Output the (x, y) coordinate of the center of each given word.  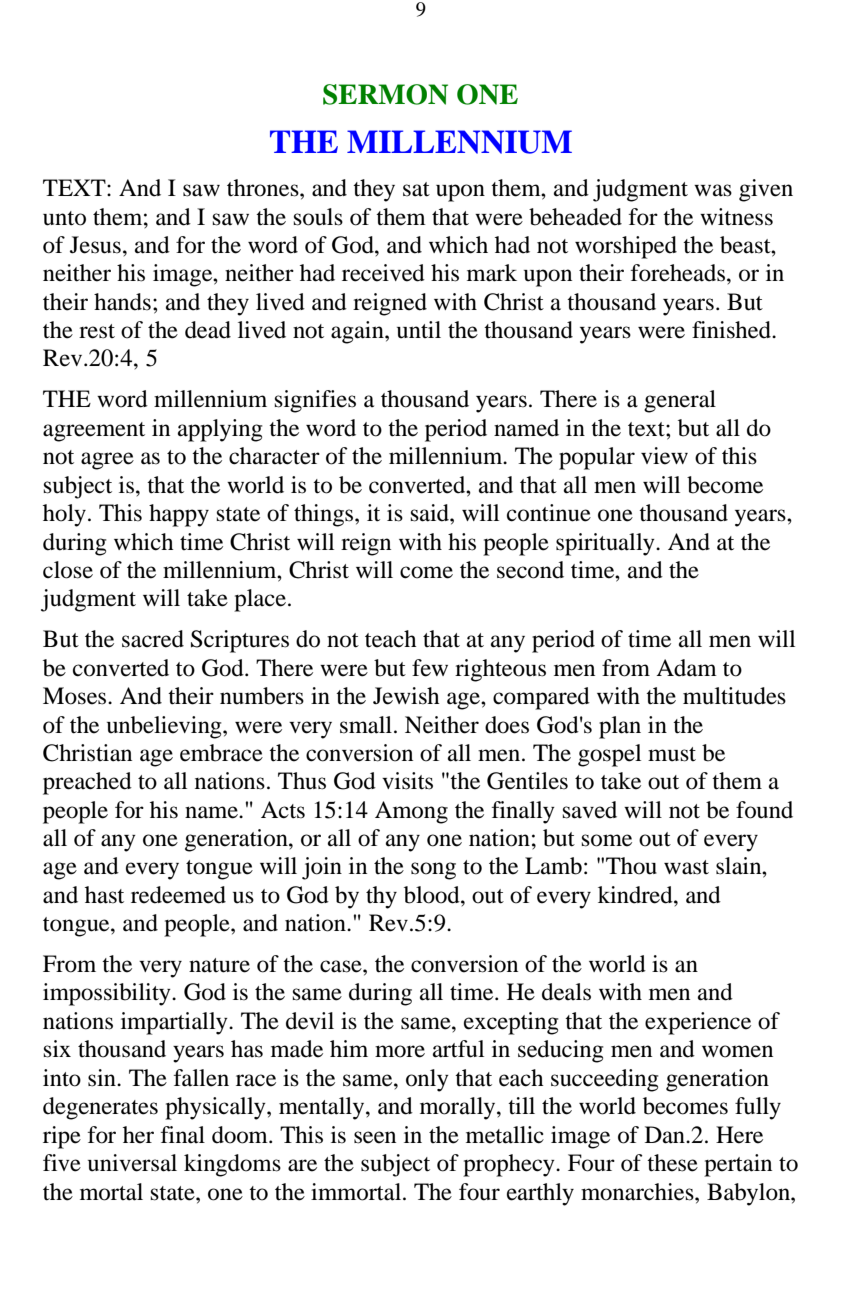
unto (64, 218)
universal (132, 1163)
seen (375, 1137)
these (672, 1163)
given (766, 190)
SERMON (385, 94)
